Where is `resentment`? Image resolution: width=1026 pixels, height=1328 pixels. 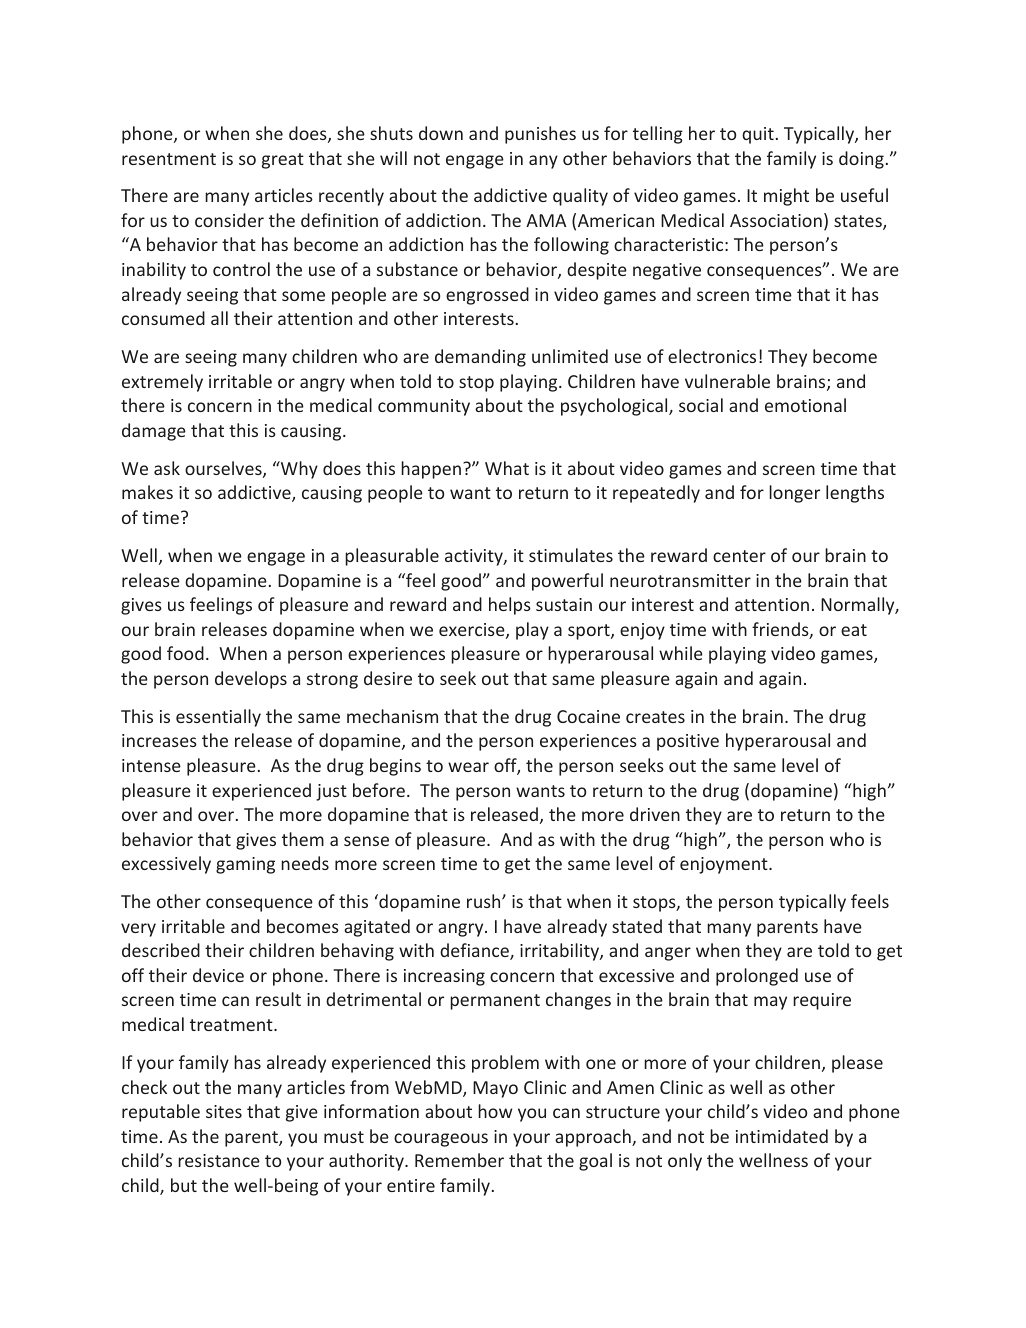
resentment is located at coordinates (169, 159).
